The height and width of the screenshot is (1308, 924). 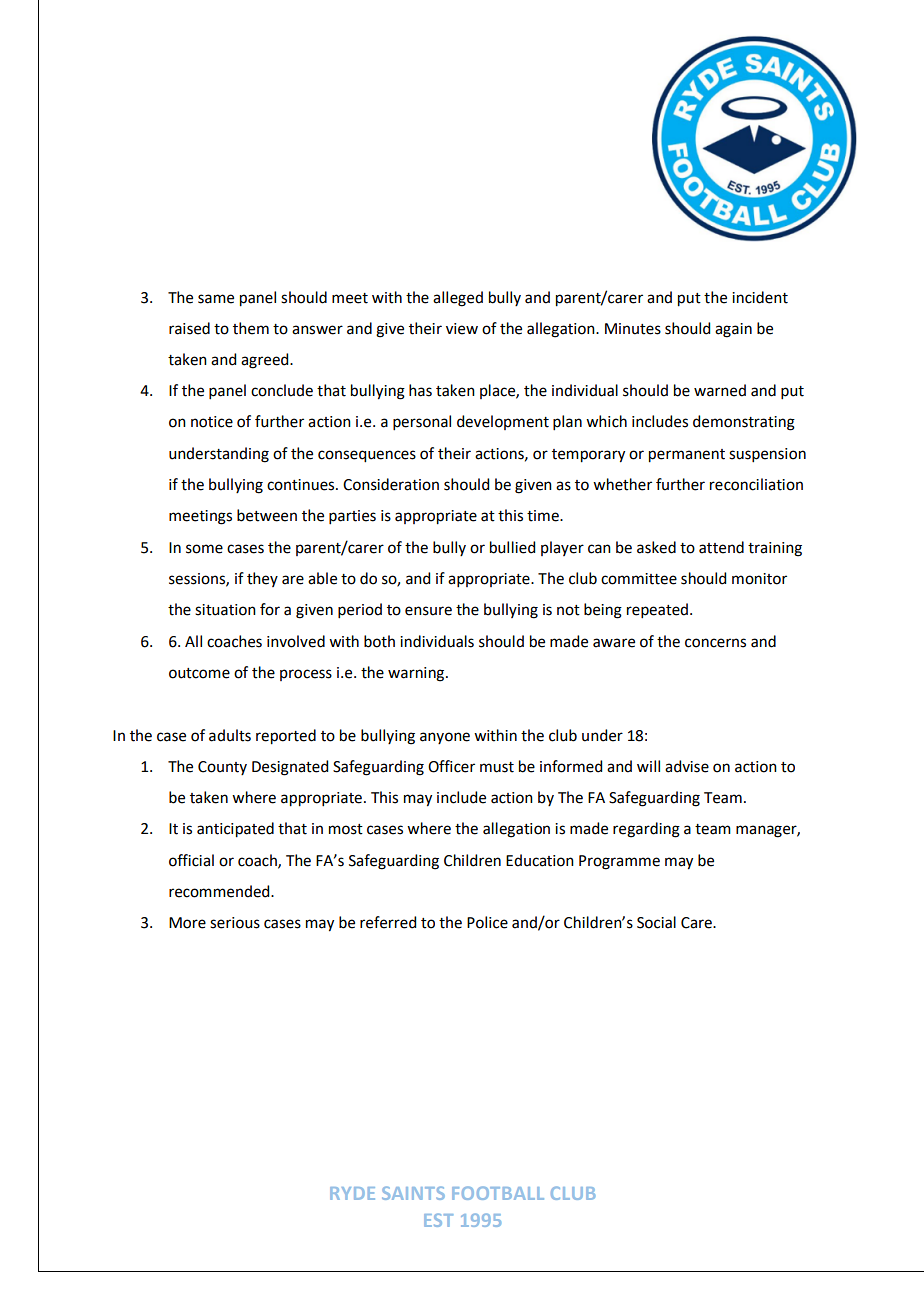 I want to click on them, so click(x=251, y=328).
